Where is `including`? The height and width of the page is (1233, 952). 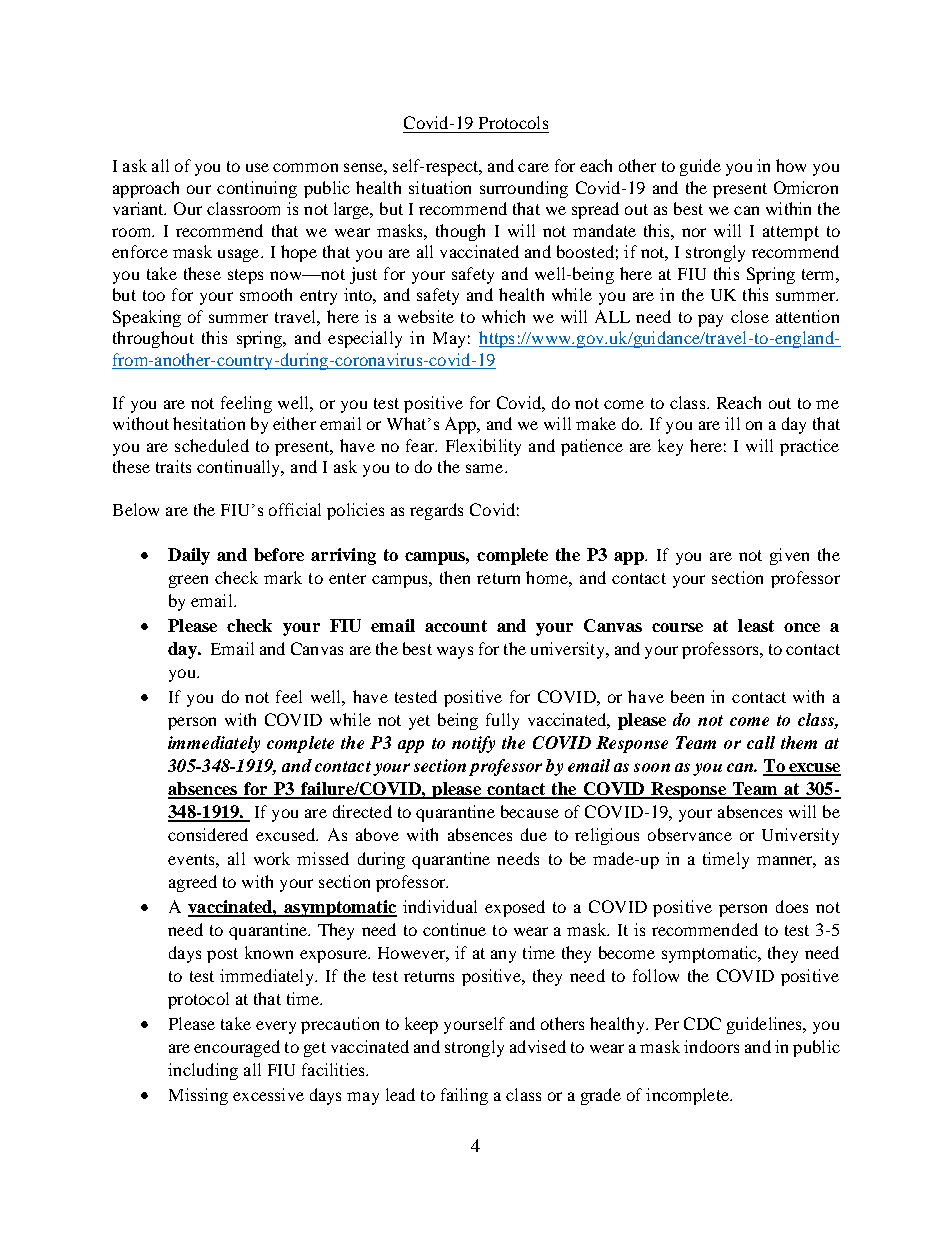
including is located at coordinates (203, 1071).
